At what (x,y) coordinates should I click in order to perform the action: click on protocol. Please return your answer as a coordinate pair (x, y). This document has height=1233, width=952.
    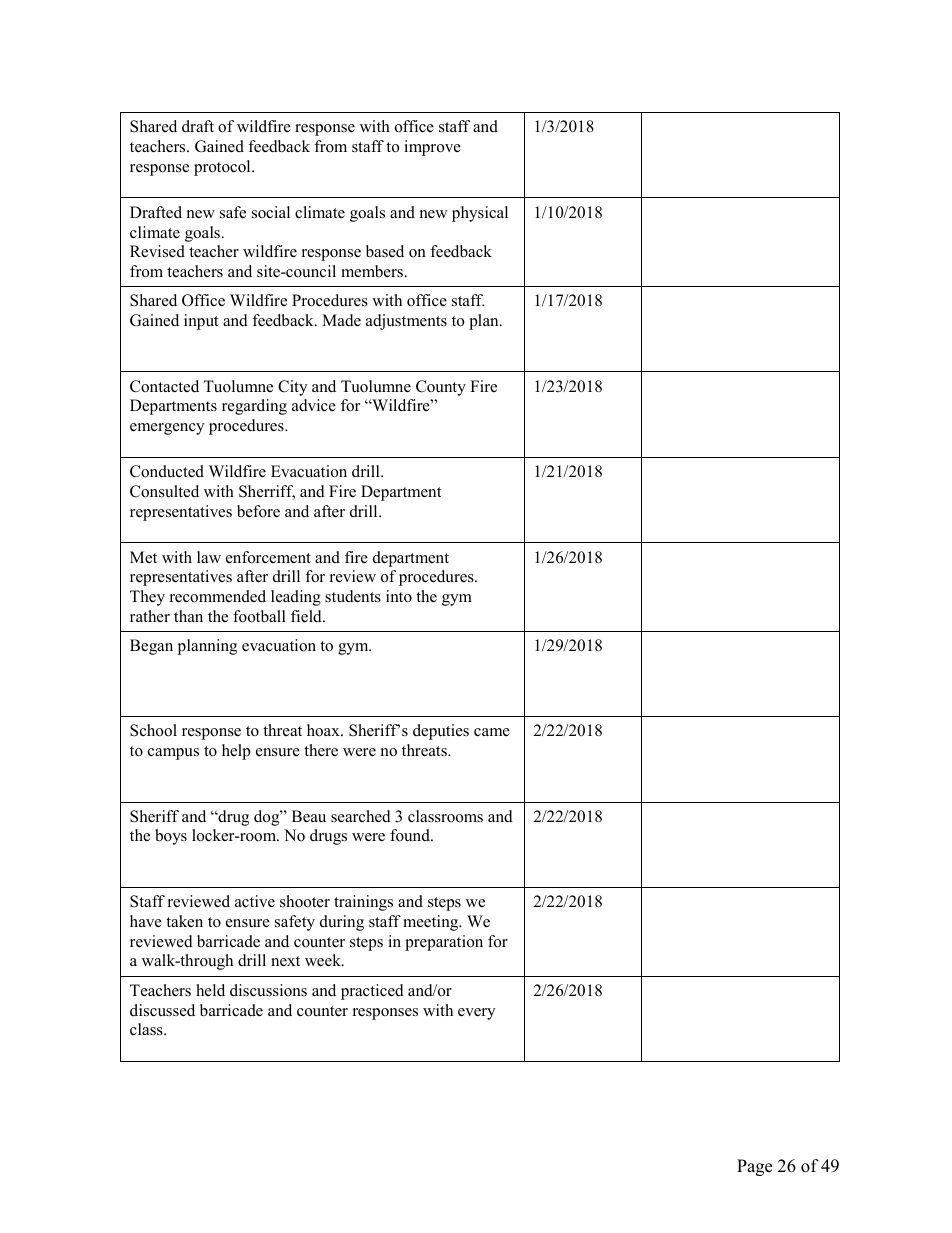
    Looking at the image, I should click on (223, 168).
